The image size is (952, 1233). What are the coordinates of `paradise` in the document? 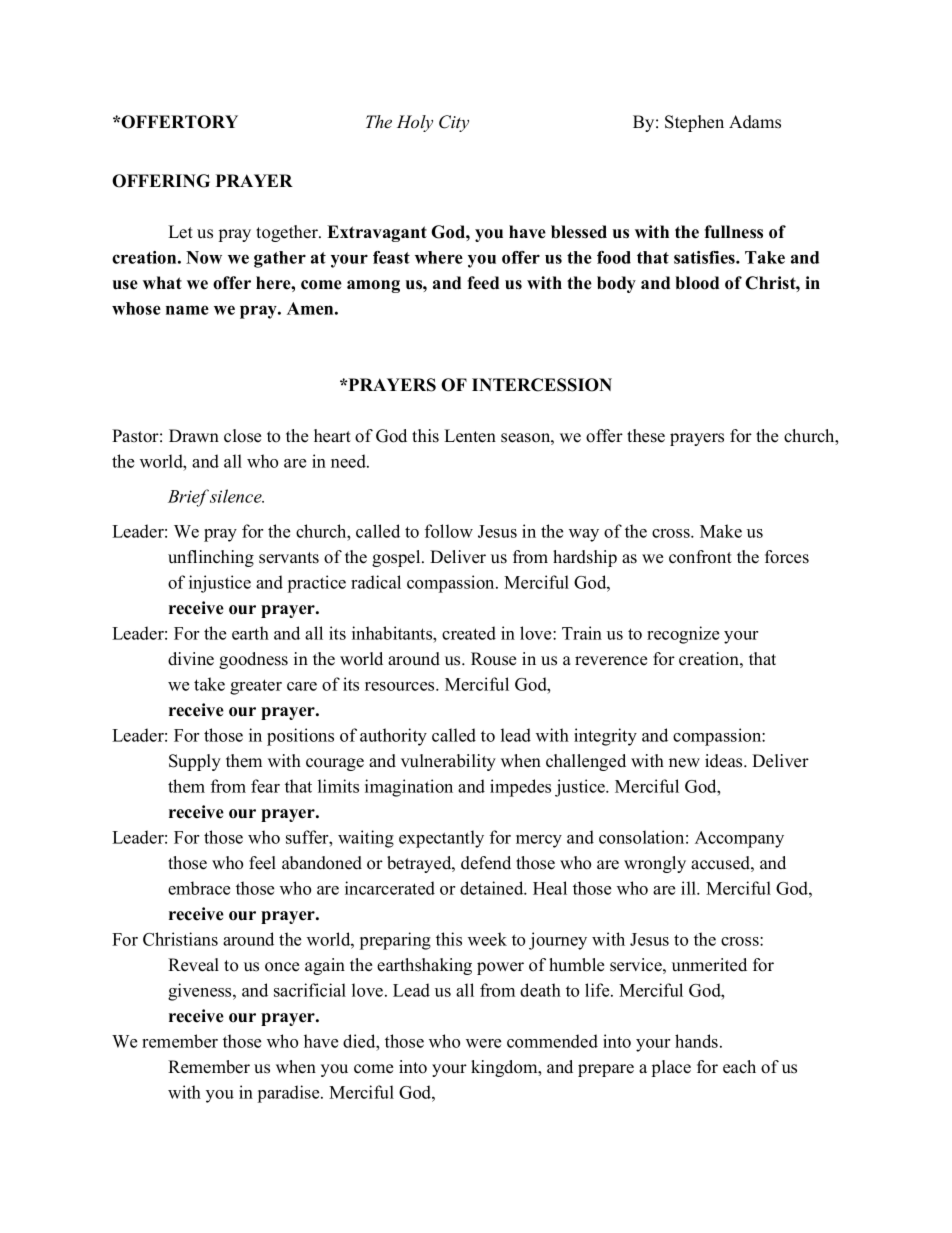 It's located at (290, 1094).
